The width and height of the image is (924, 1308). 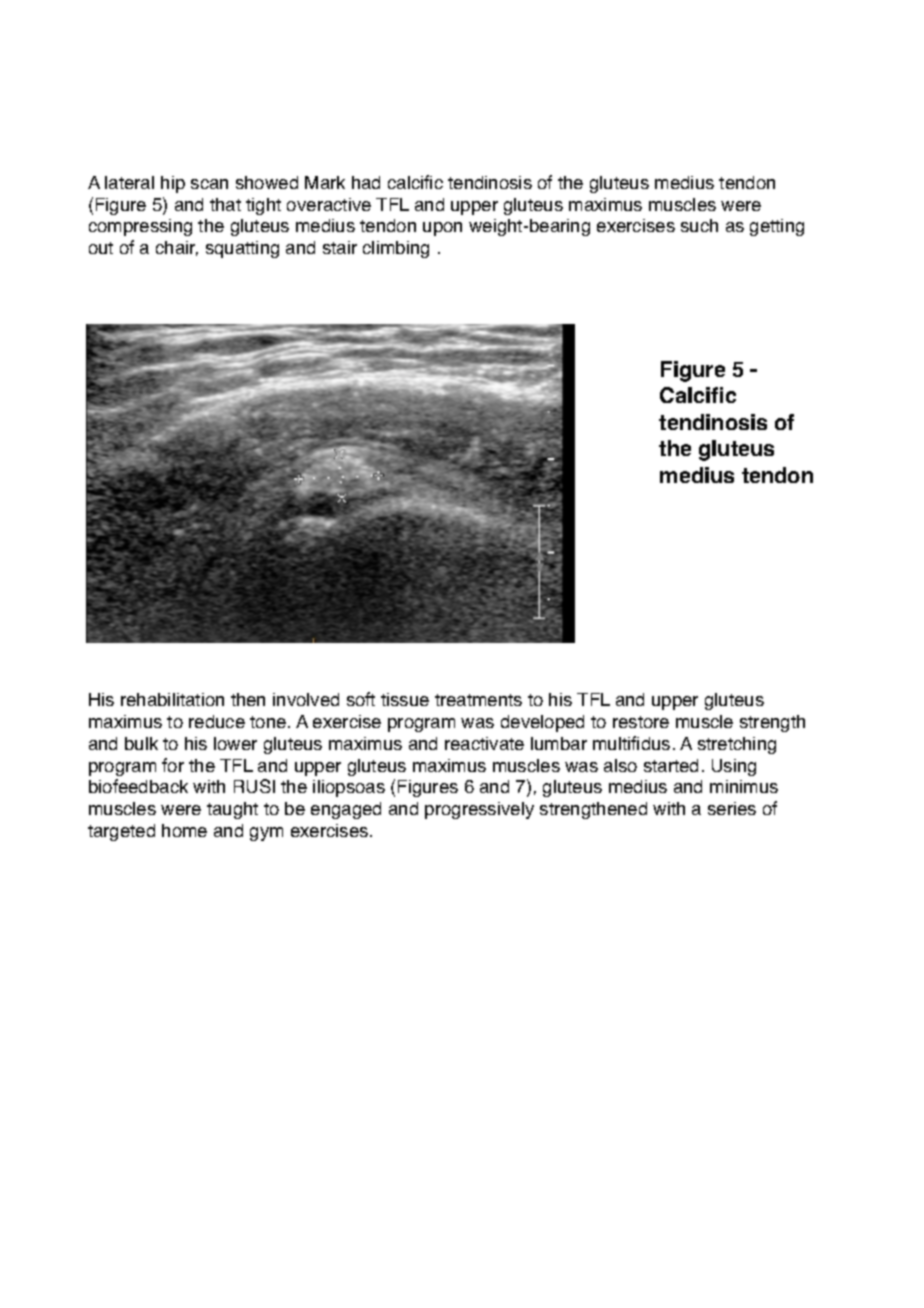 I want to click on hip, so click(x=173, y=184).
